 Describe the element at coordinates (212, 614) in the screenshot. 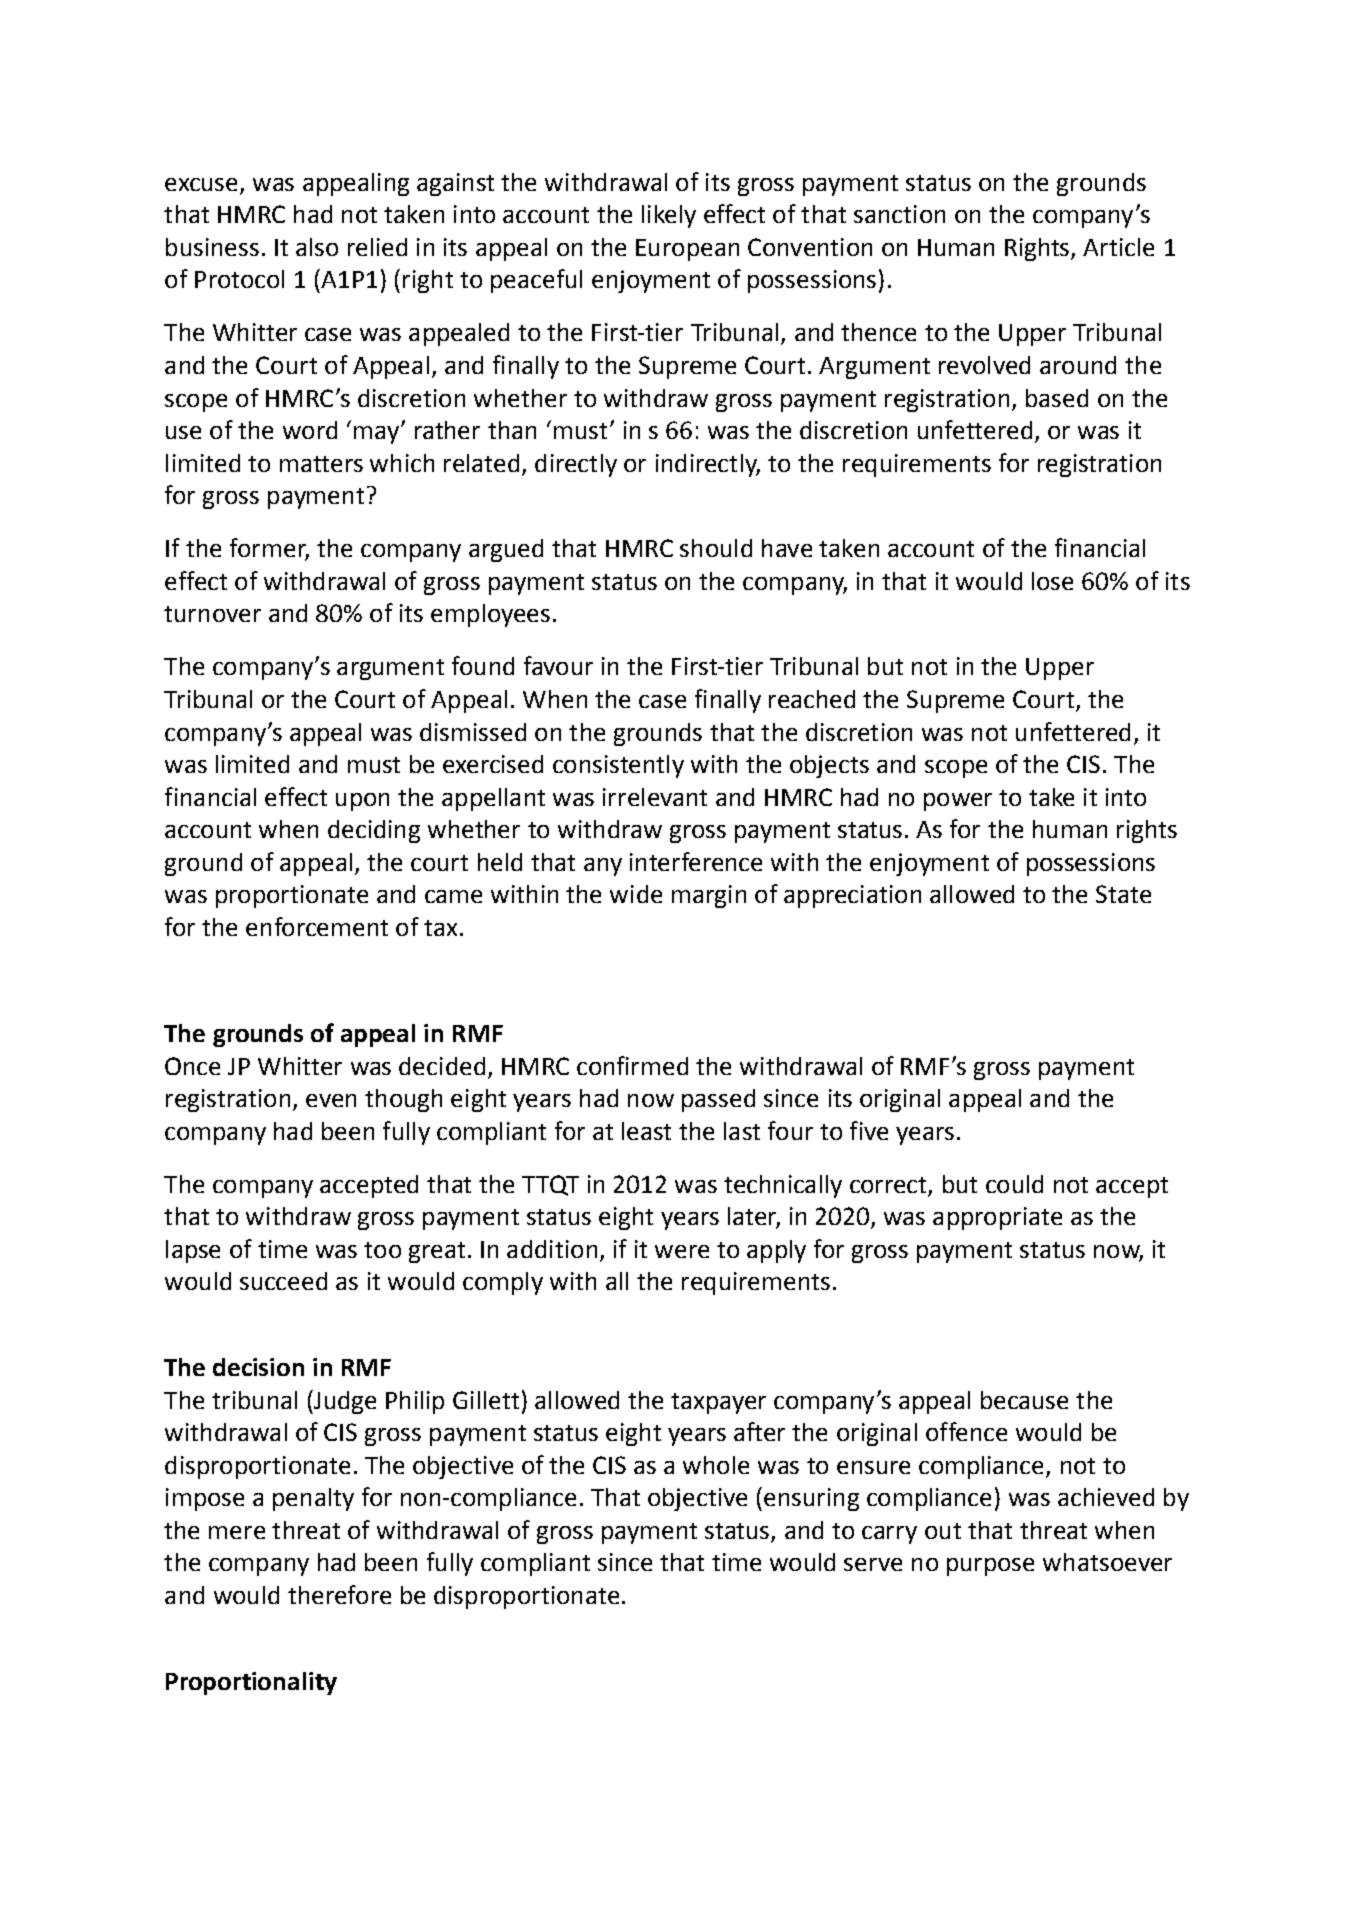

I see `turnover` at that location.
